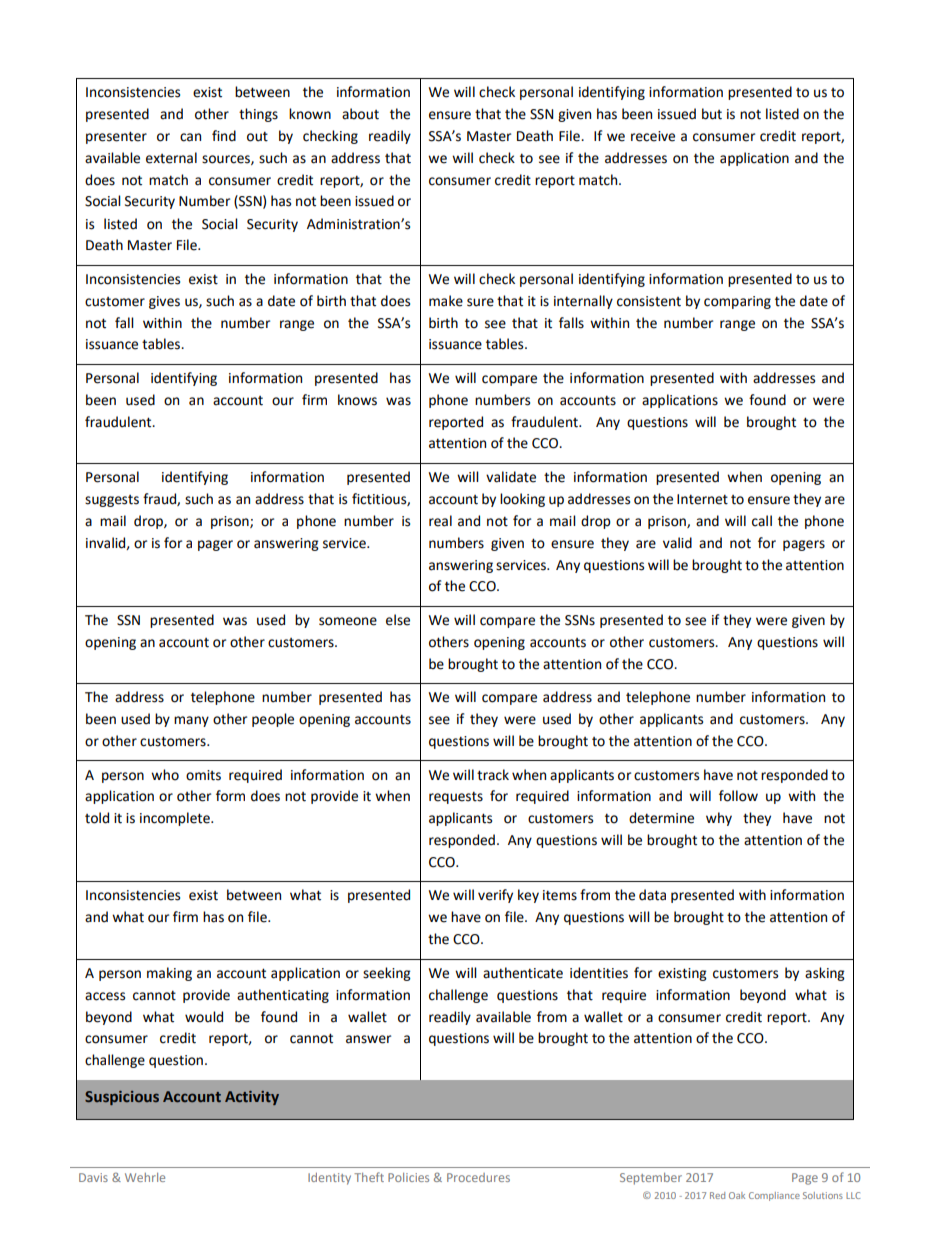 This screenshot has width=952, height=1233. What do you see at coordinates (171, 158) in the screenshot?
I see `external` at bounding box center [171, 158].
